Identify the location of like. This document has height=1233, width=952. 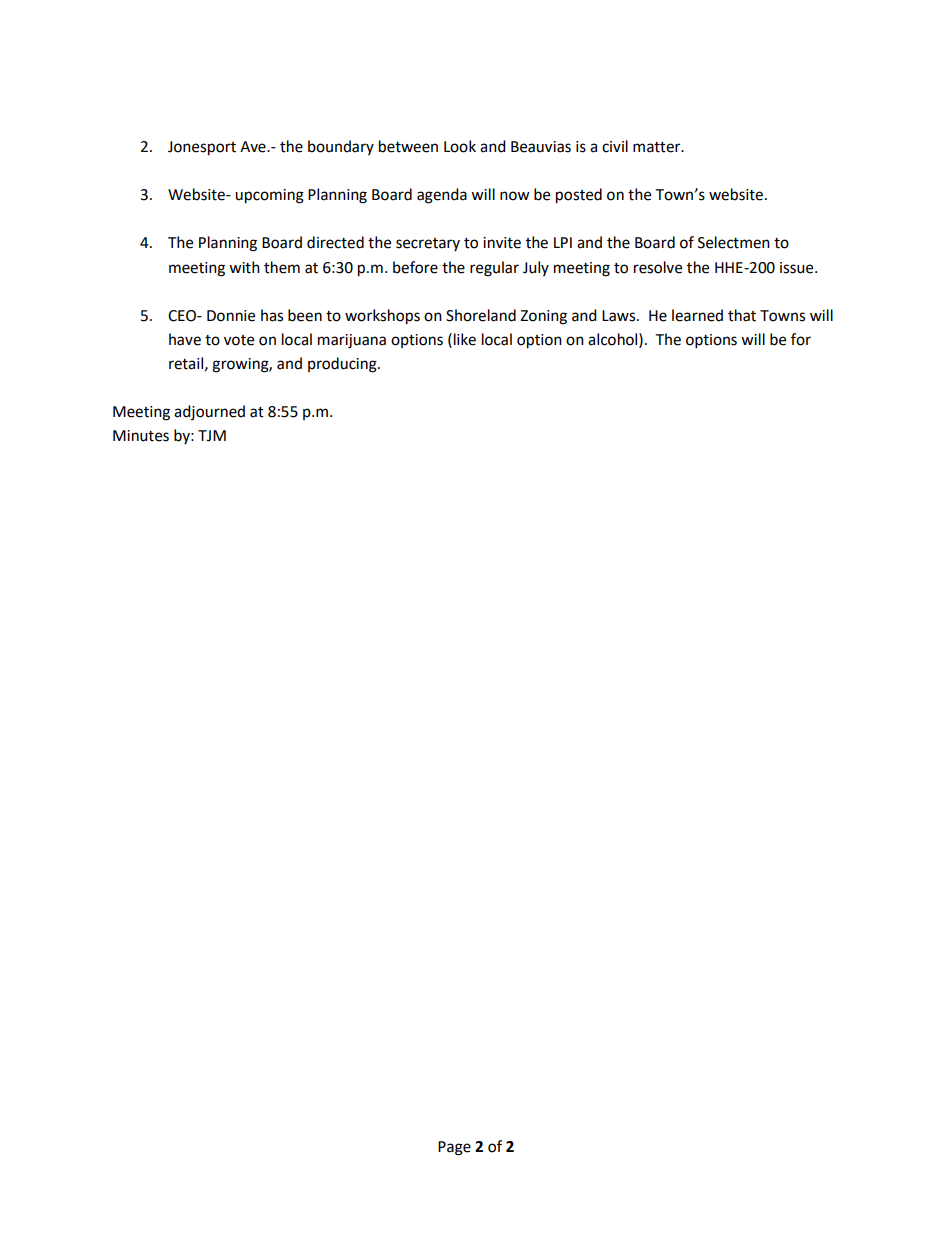
(465, 339).
